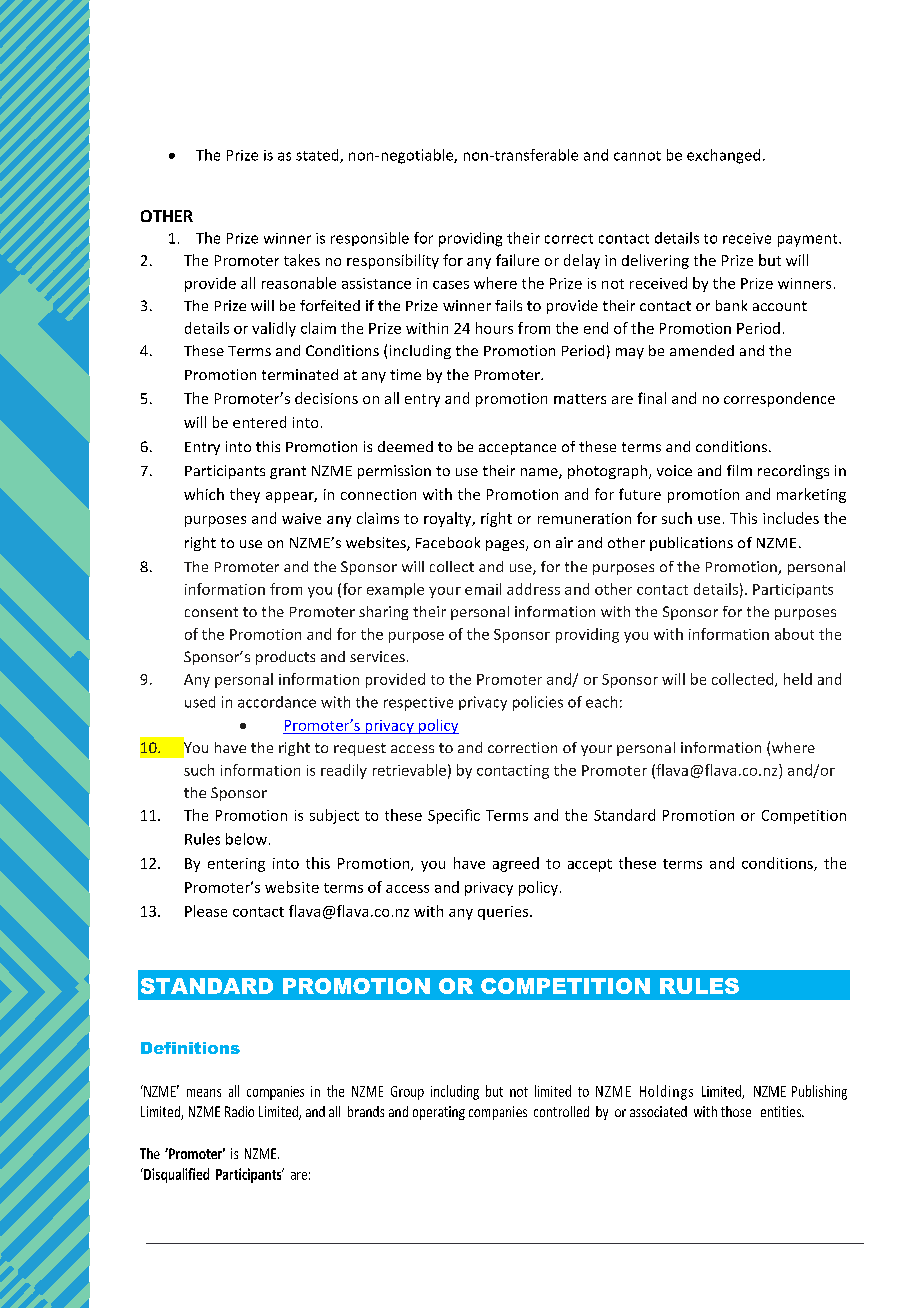  Describe the element at coordinates (580, 399) in the document. I see `matters` at that location.
